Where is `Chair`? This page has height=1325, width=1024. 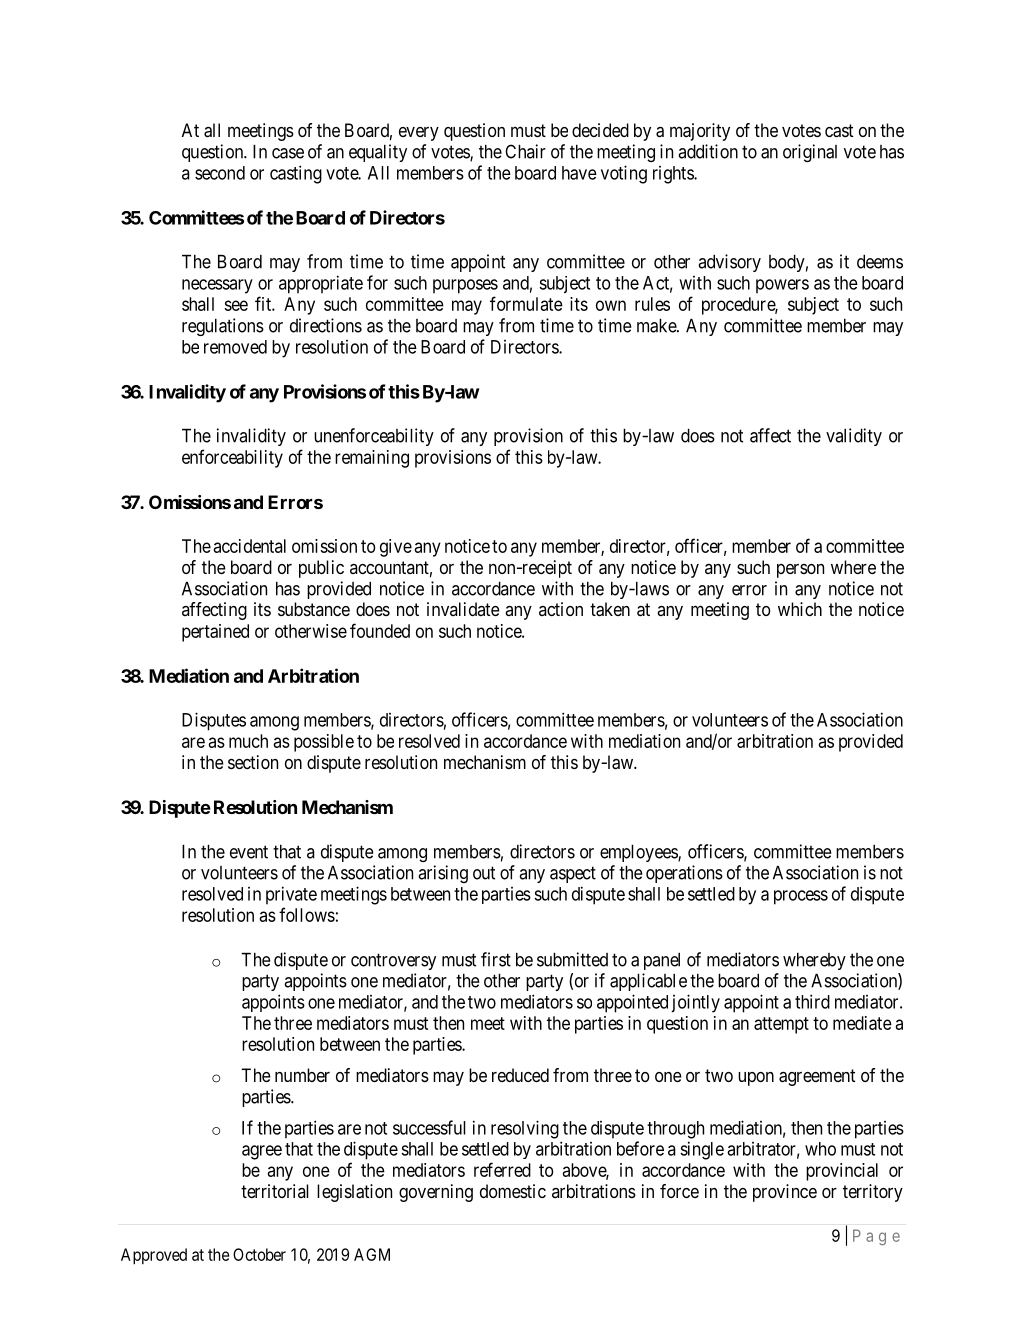 Chair is located at coordinates (525, 151).
